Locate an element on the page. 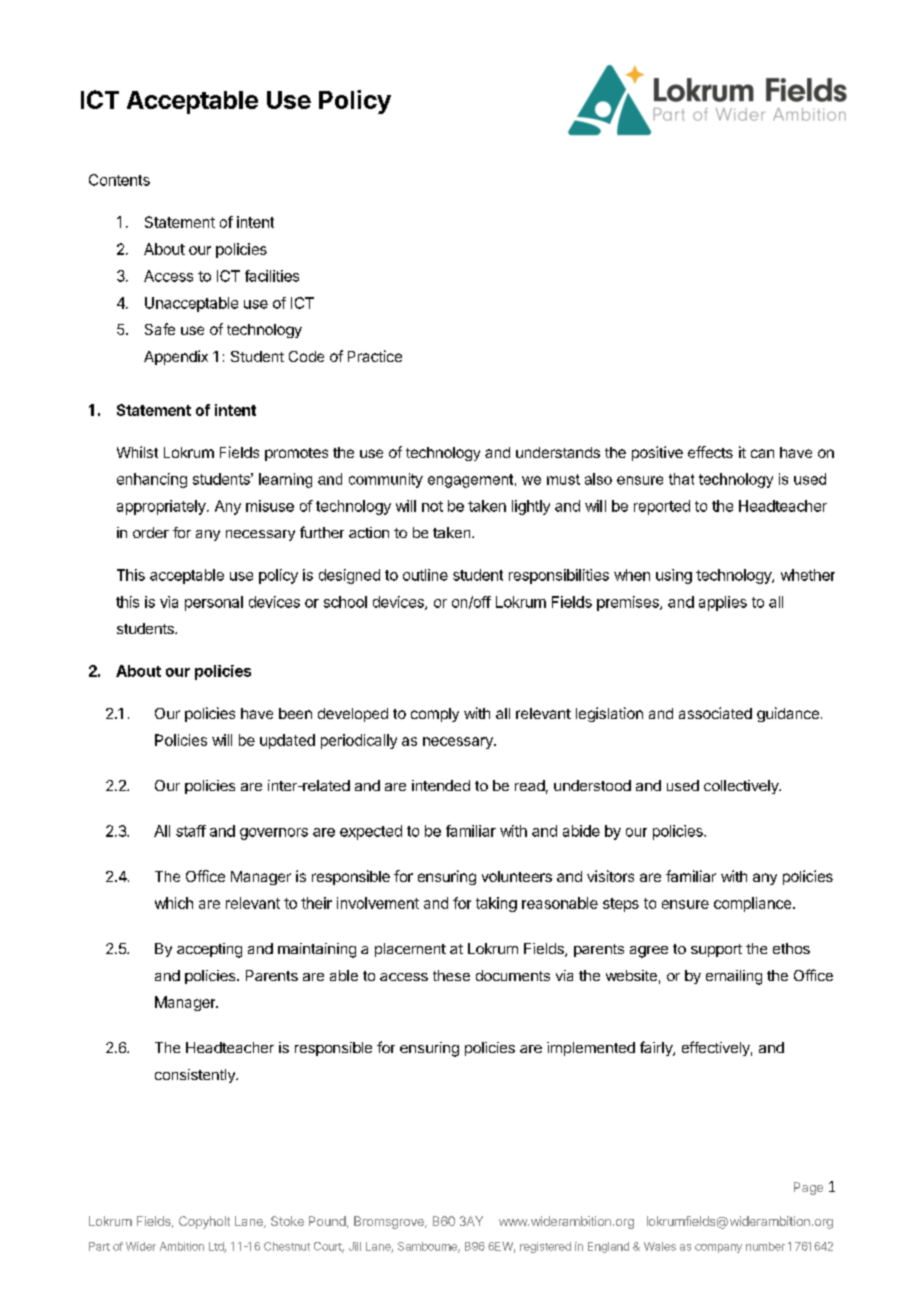 Image resolution: width=924 pixels, height=1308 pixels. registered is located at coordinates (545, 1247).
